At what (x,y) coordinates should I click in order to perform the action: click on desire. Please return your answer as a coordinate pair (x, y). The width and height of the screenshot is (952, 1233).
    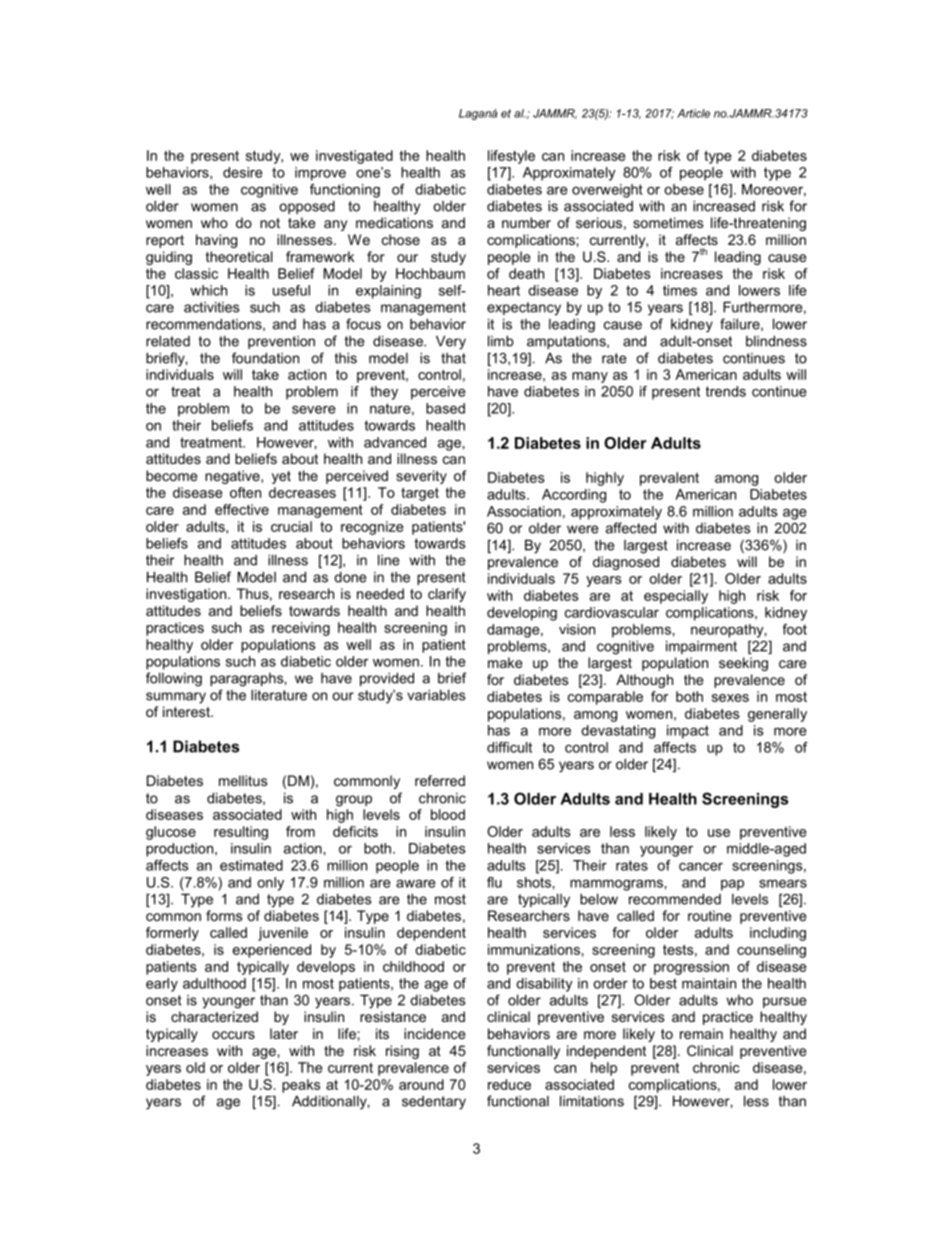
    Looking at the image, I should click on (243, 172).
